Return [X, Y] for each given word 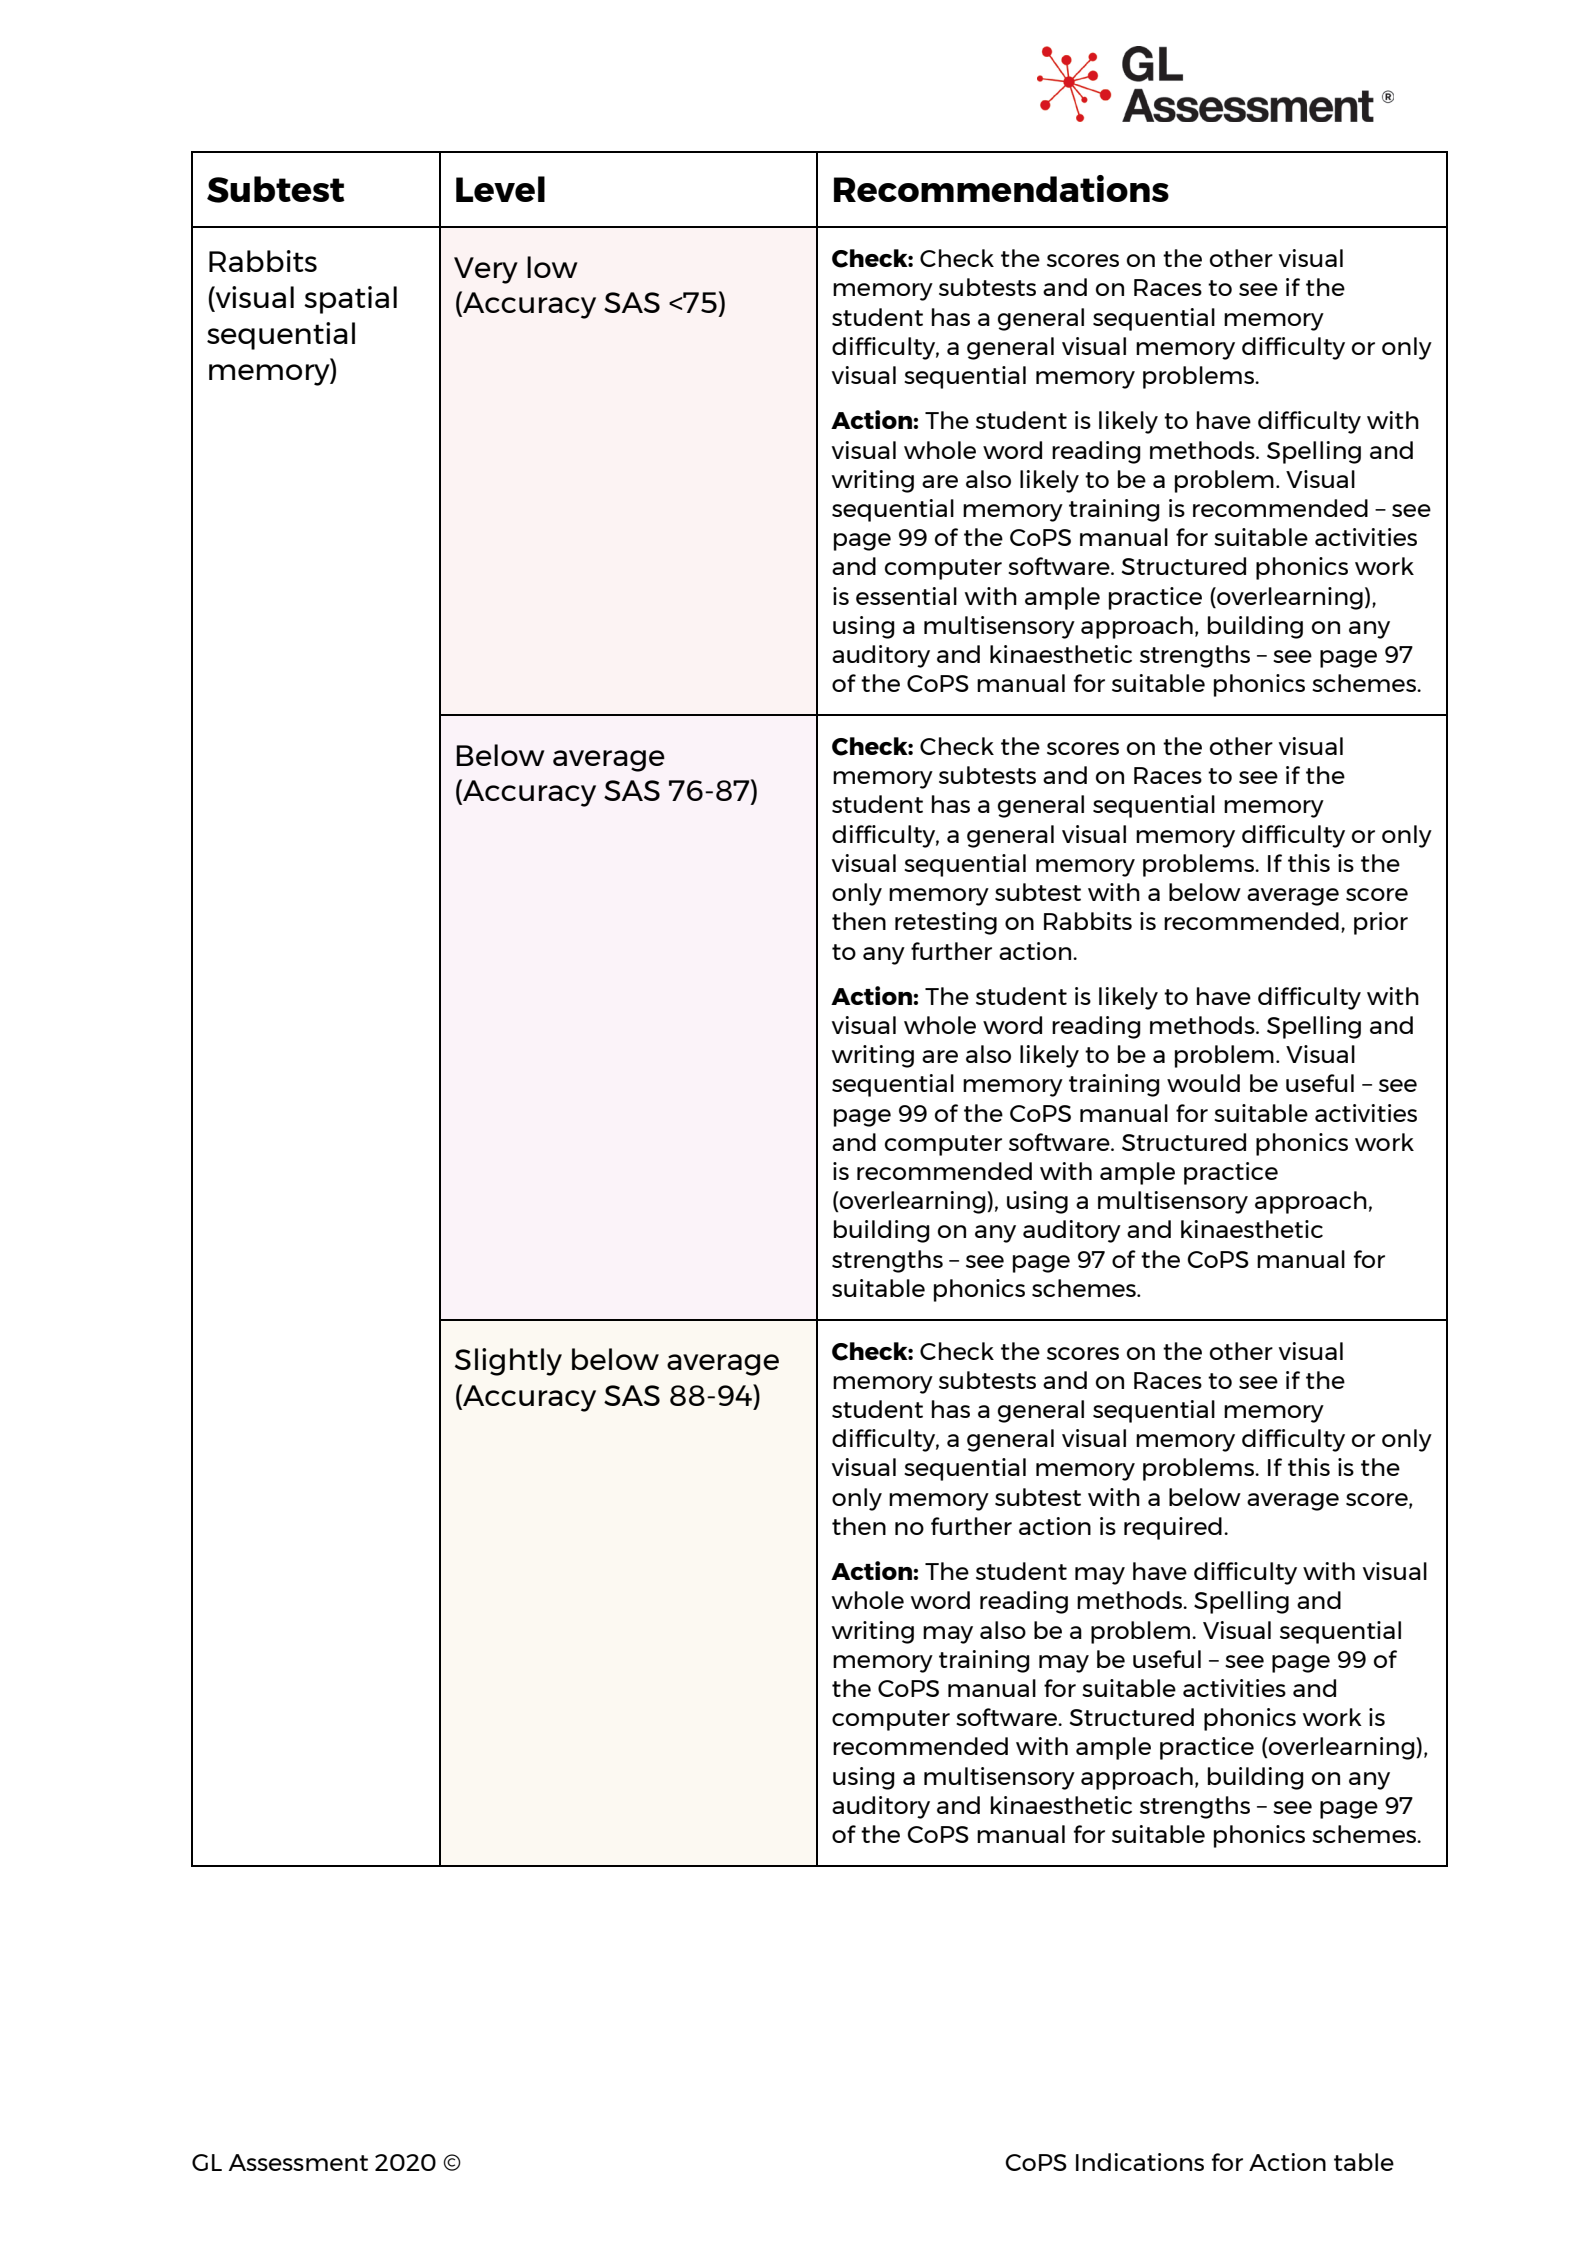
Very [486, 270]
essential [906, 596]
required [1173, 1528]
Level [500, 189]
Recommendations [1001, 188]
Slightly [508, 1362]
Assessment [298, 2162]
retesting [946, 923]
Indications [1140, 2162]
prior [1381, 923]
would [1203, 1083]
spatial [350, 300]
